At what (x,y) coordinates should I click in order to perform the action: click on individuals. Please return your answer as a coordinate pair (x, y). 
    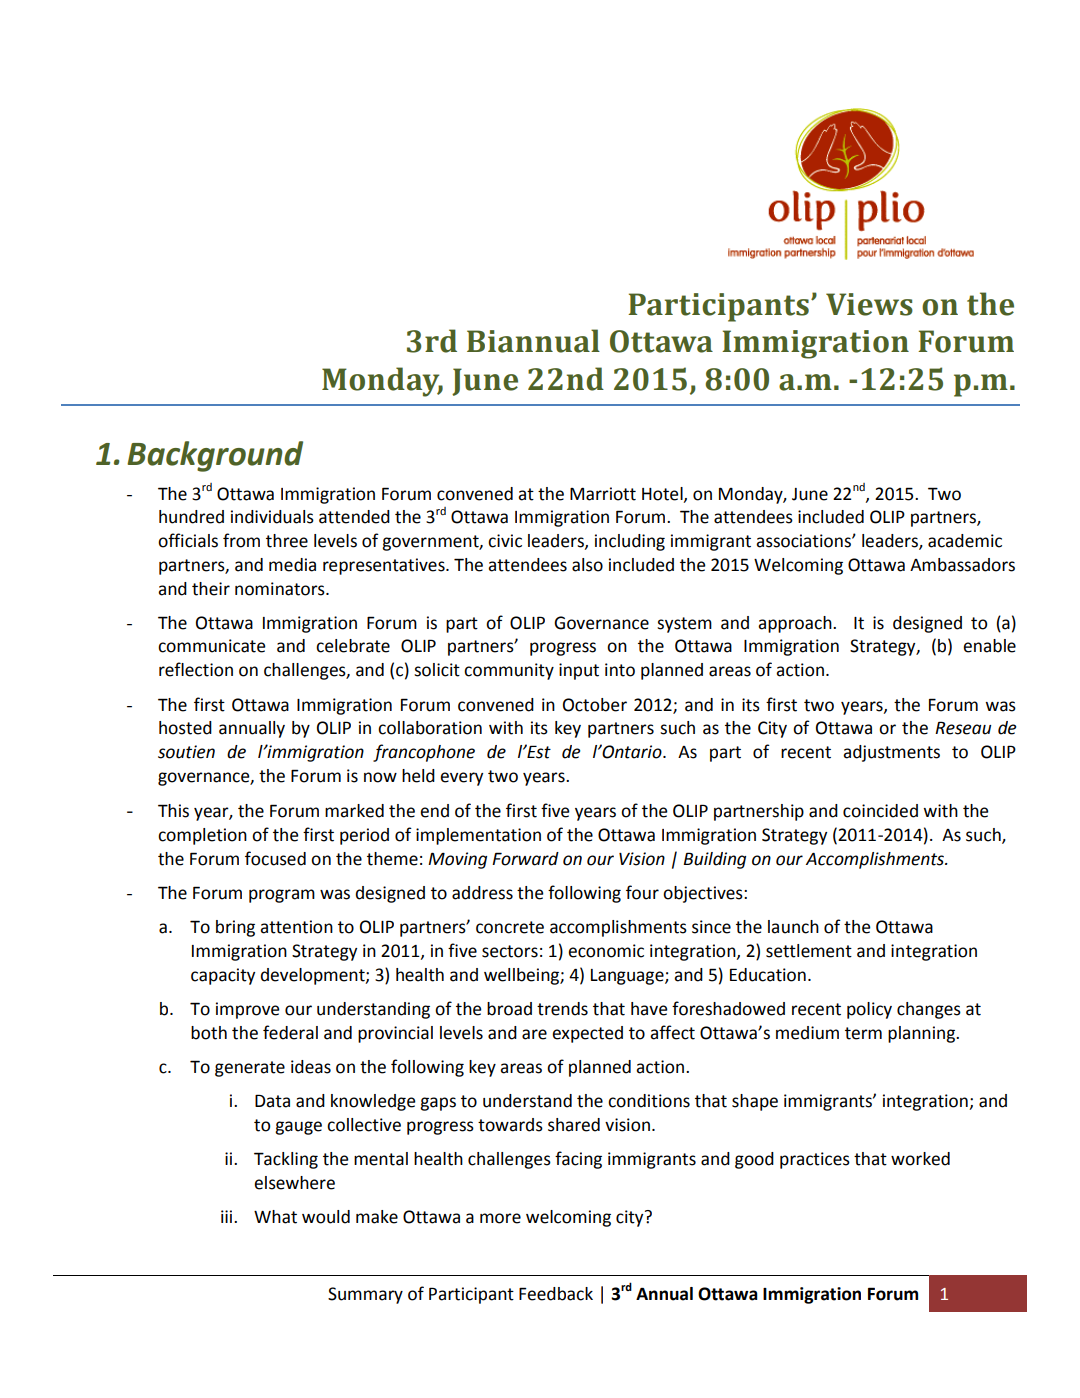
    Looking at the image, I should click on (272, 517).
